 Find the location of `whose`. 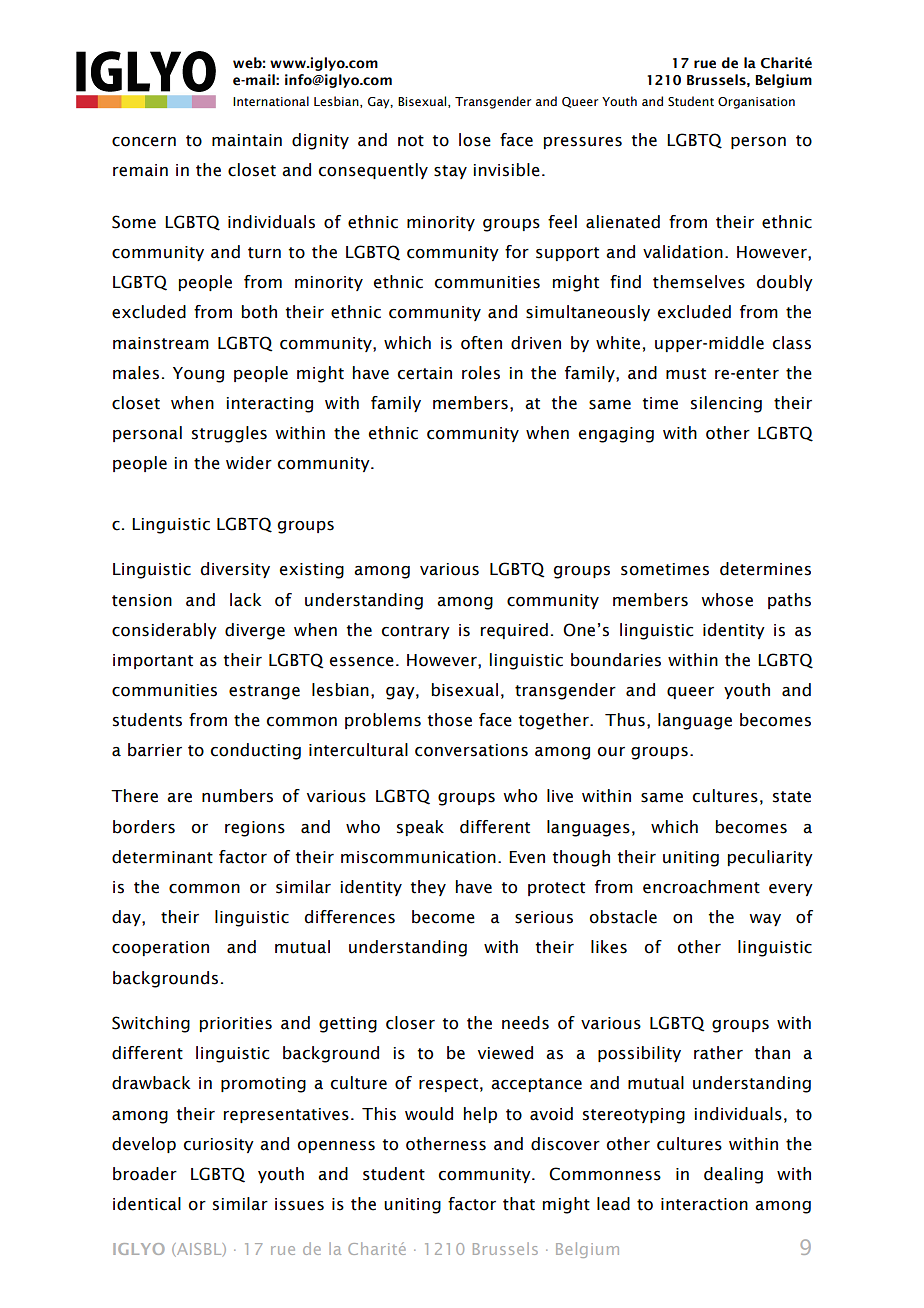

whose is located at coordinates (727, 600).
